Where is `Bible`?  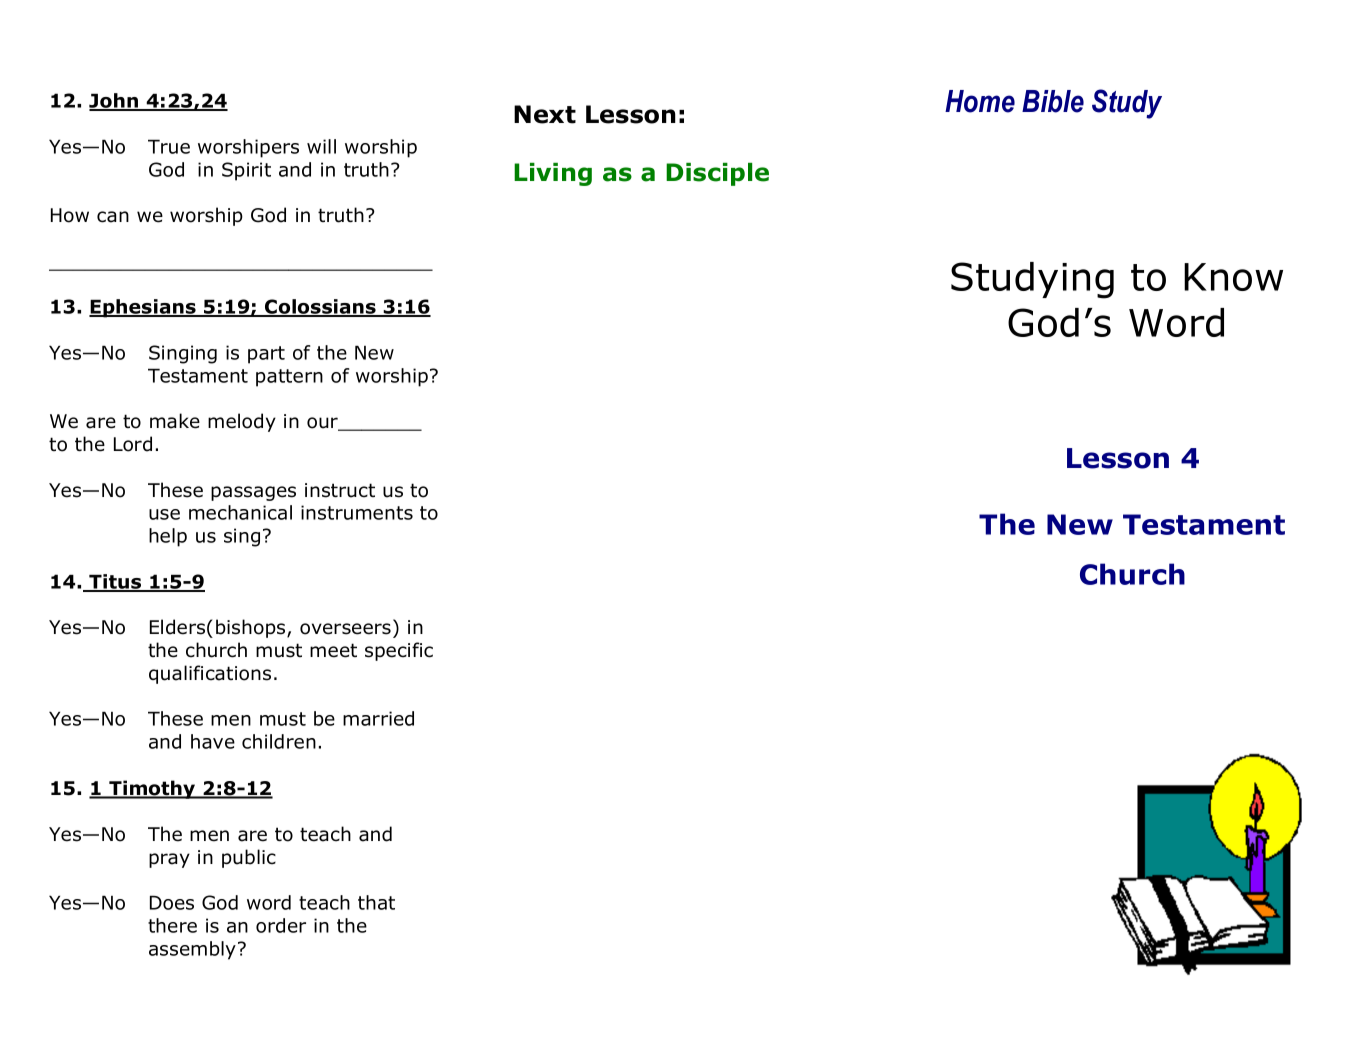
Bible is located at coordinates (1053, 101).
